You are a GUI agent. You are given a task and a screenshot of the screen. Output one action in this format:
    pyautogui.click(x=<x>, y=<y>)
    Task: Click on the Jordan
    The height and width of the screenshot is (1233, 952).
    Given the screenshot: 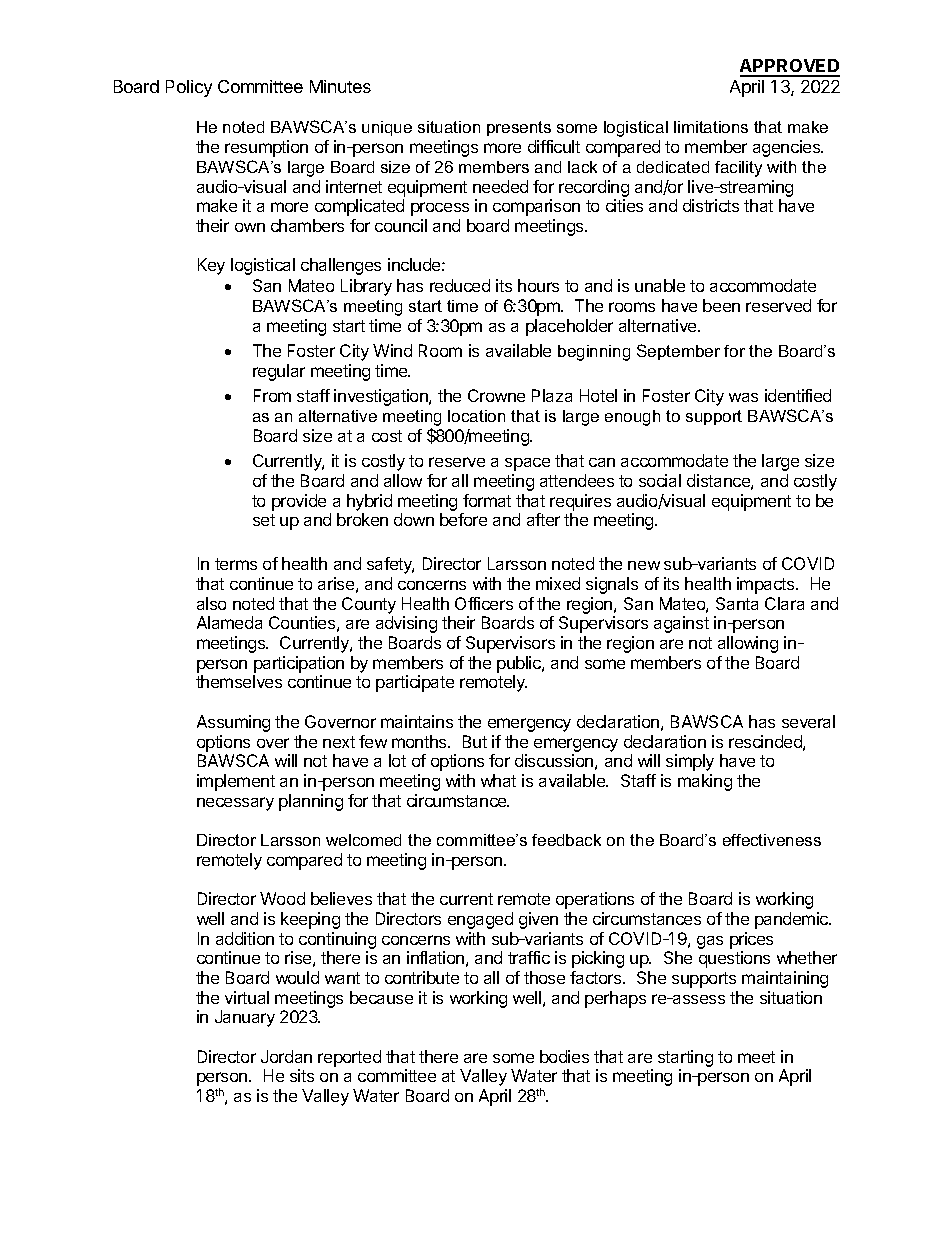 What is the action you would take?
    pyautogui.click(x=286, y=1056)
